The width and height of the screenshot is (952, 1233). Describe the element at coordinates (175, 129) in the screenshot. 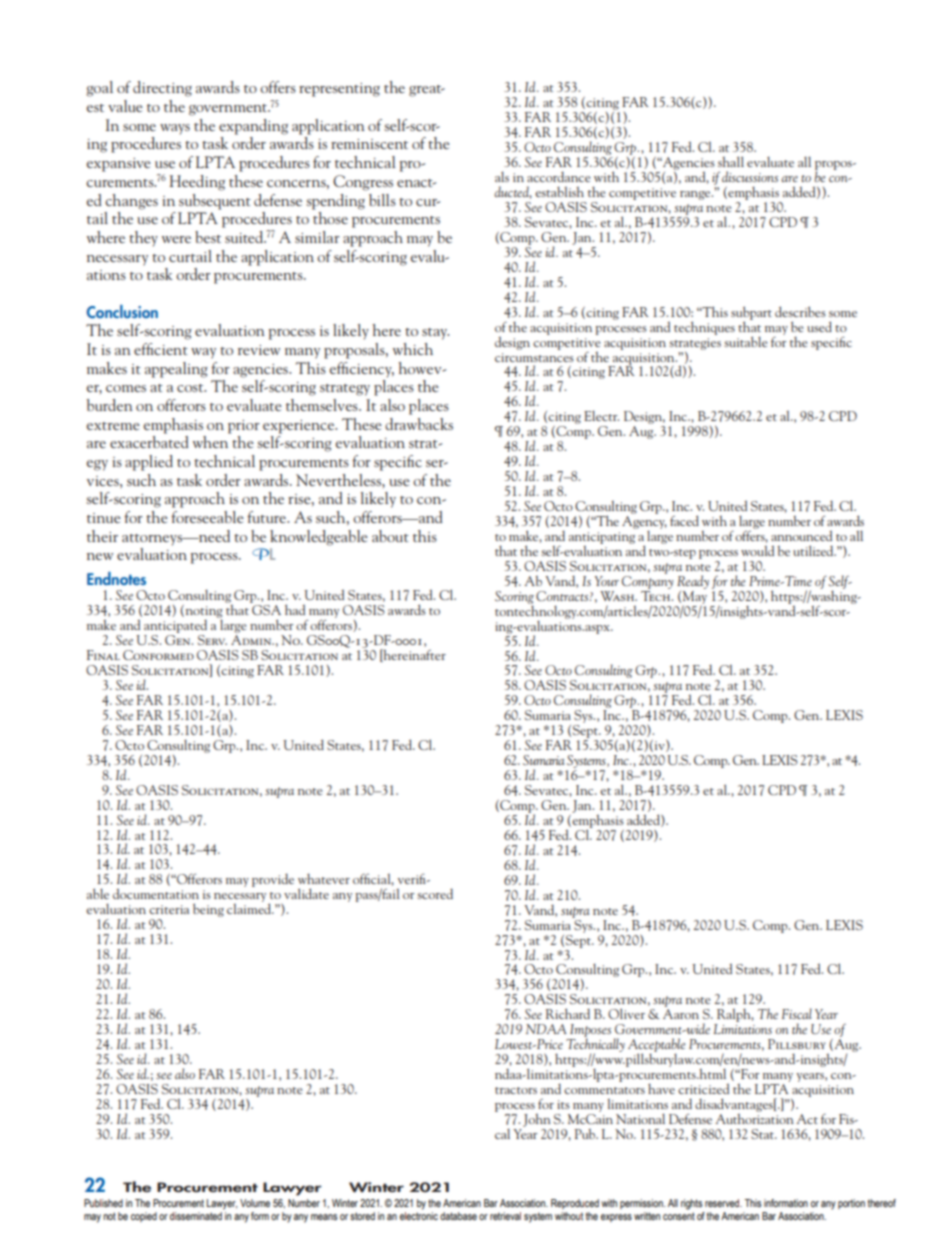

I see `ways` at that location.
